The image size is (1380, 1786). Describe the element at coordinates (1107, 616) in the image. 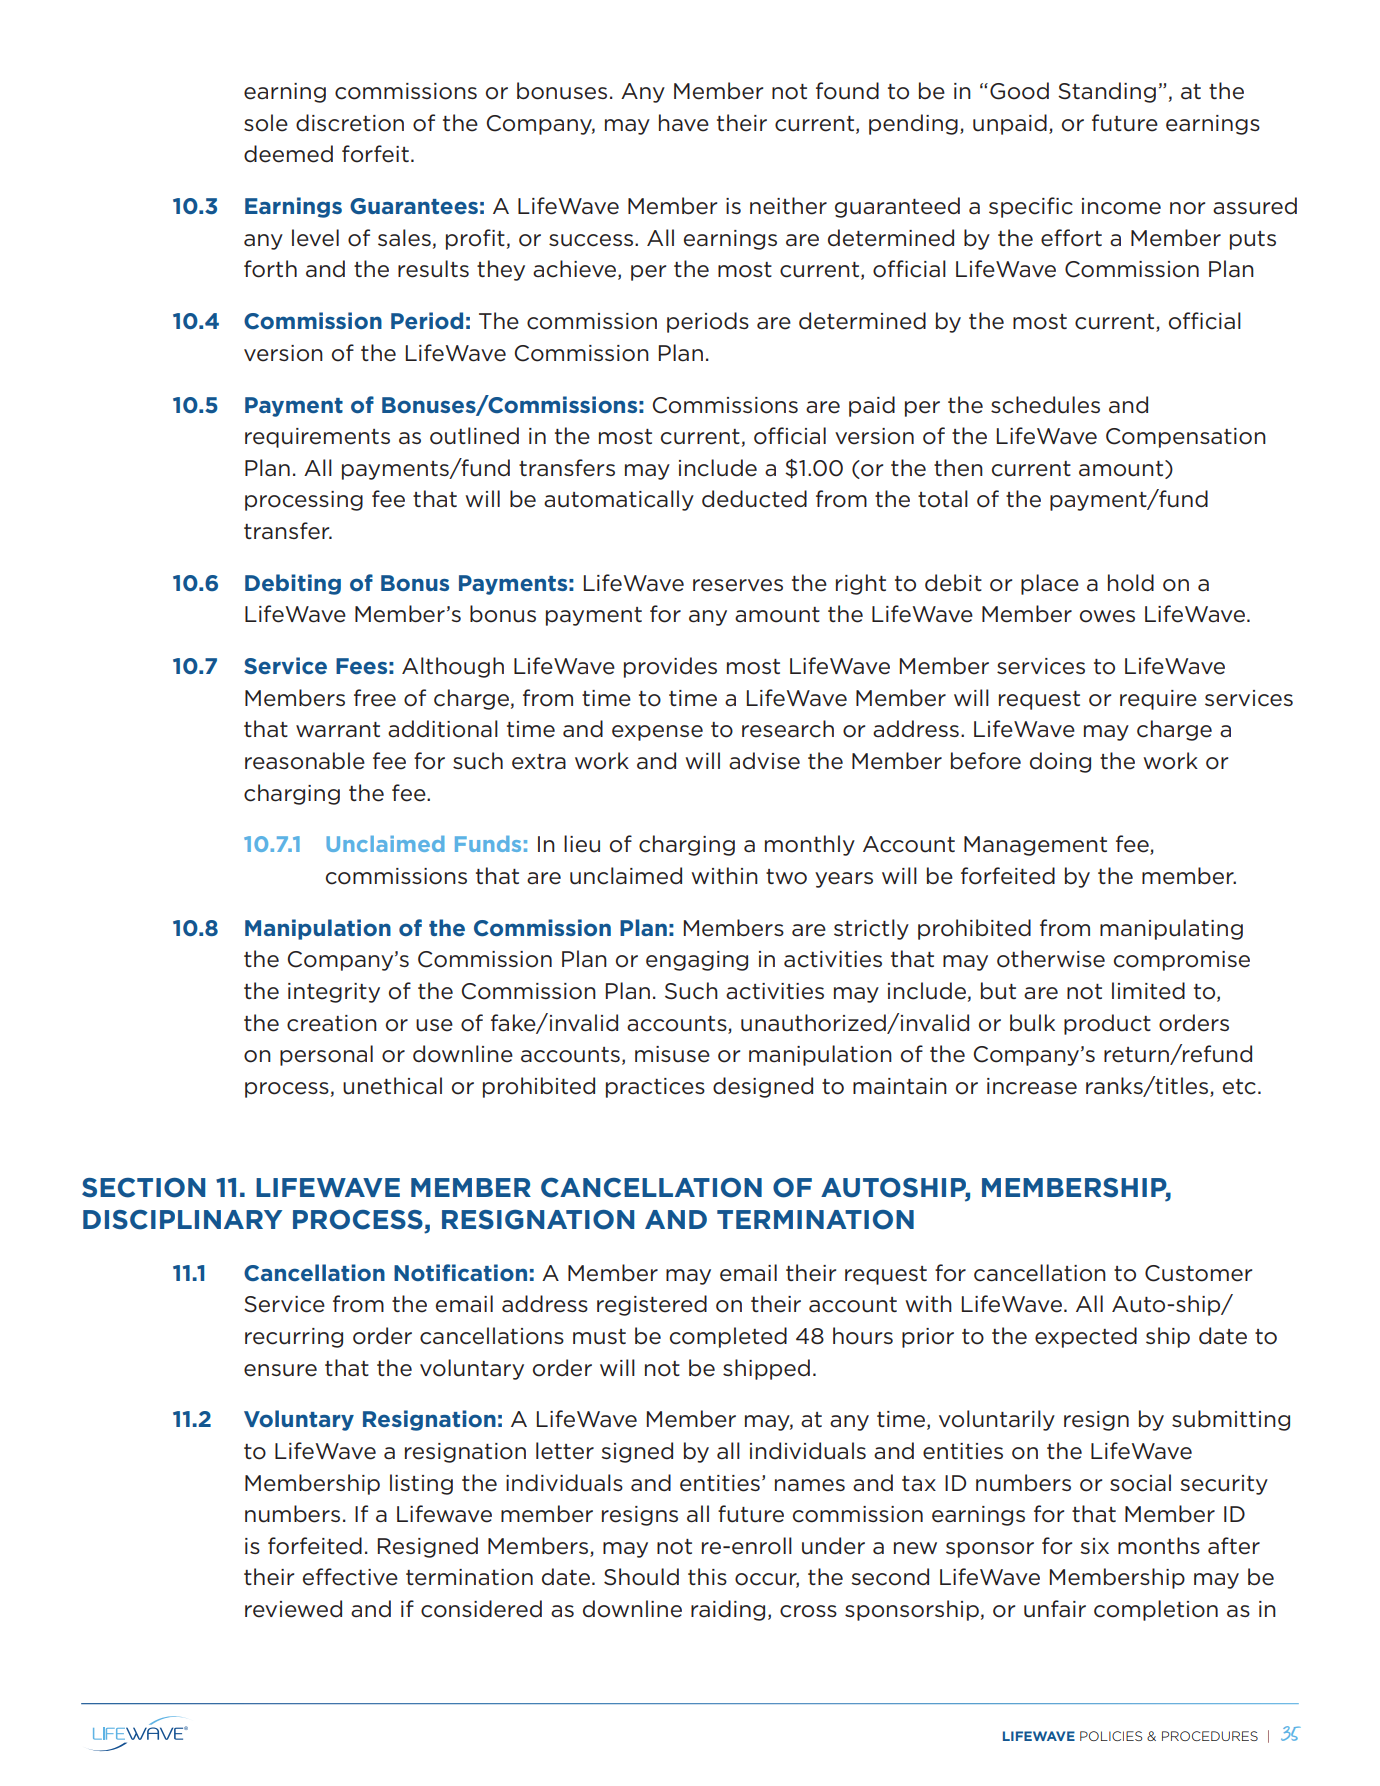

I see `owes` at that location.
